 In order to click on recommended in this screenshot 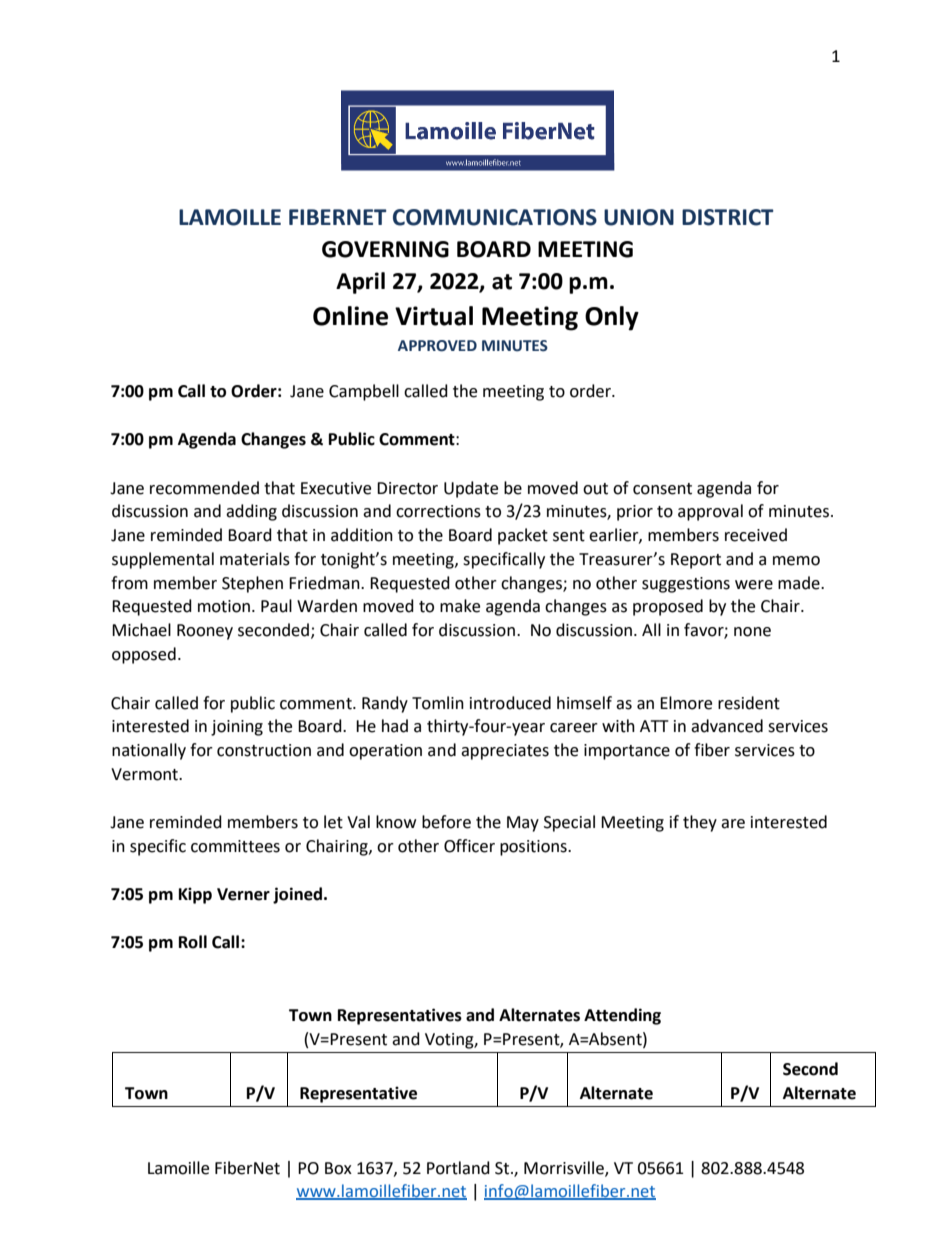, I will do `click(204, 488)`.
